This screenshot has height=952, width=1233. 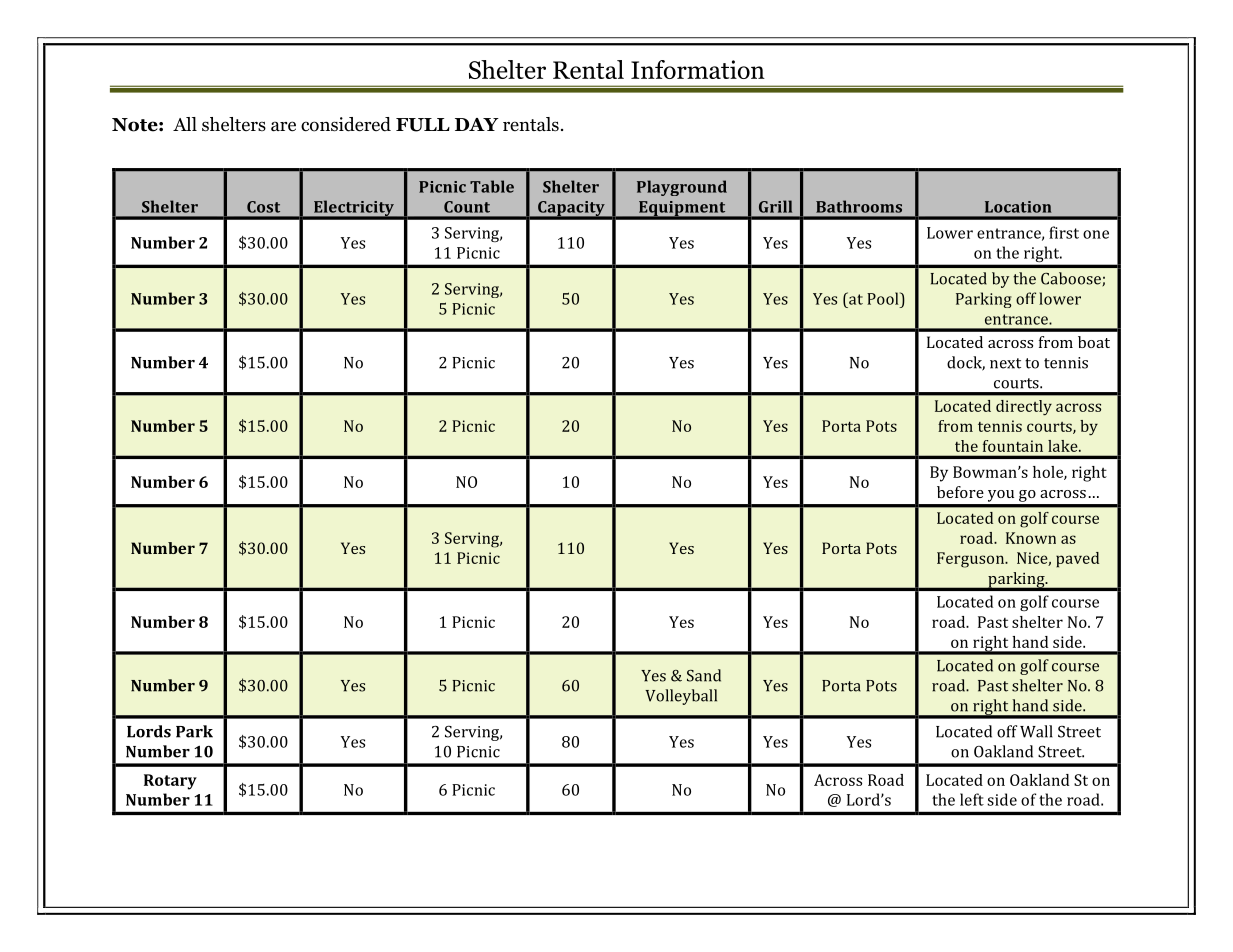 What do you see at coordinates (704, 675) in the screenshot?
I see `Sand` at bounding box center [704, 675].
